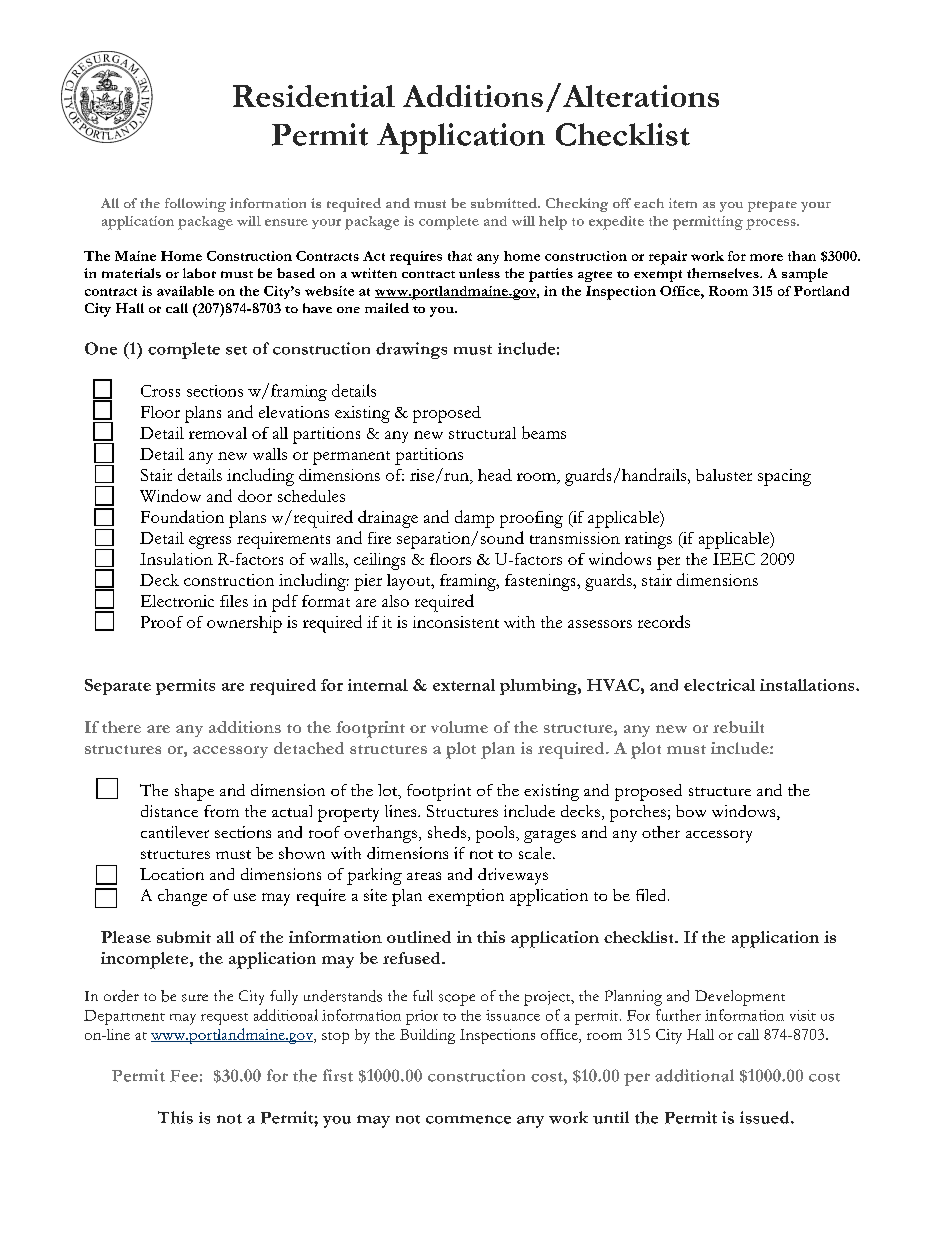  Describe the element at coordinates (468, 1119) in the screenshot. I see `commence` at that location.
